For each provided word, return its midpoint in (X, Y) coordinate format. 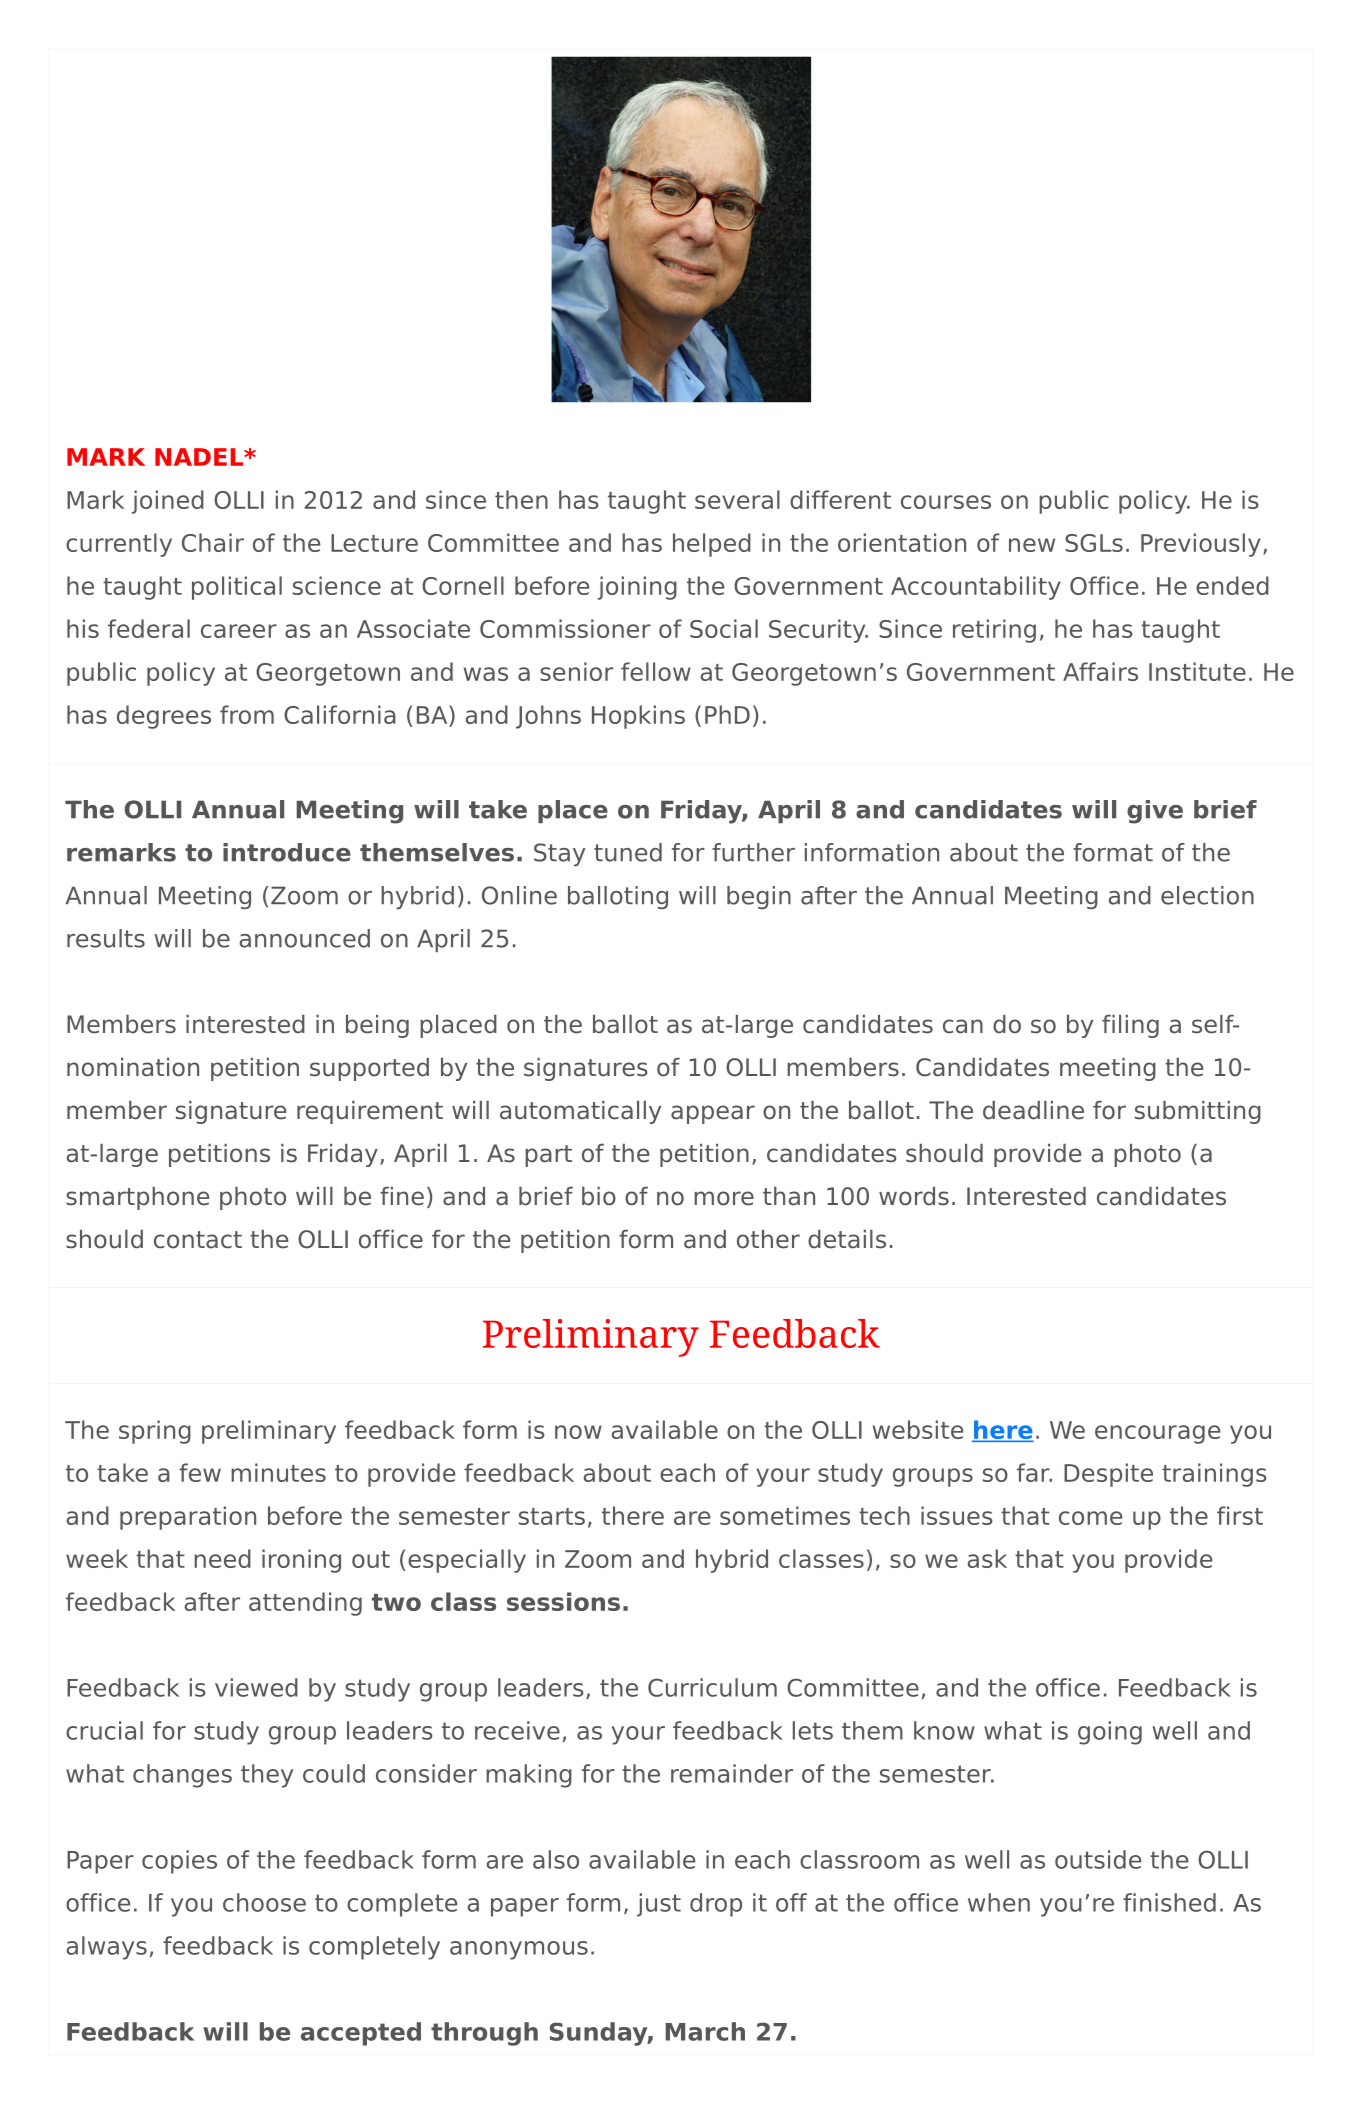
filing (1130, 1026)
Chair (213, 542)
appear (713, 1114)
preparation (188, 1518)
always (107, 1948)
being (377, 1026)
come (1090, 1518)
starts (552, 1516)
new (1032, 545)
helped (712, 545)
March (705, 2031)
